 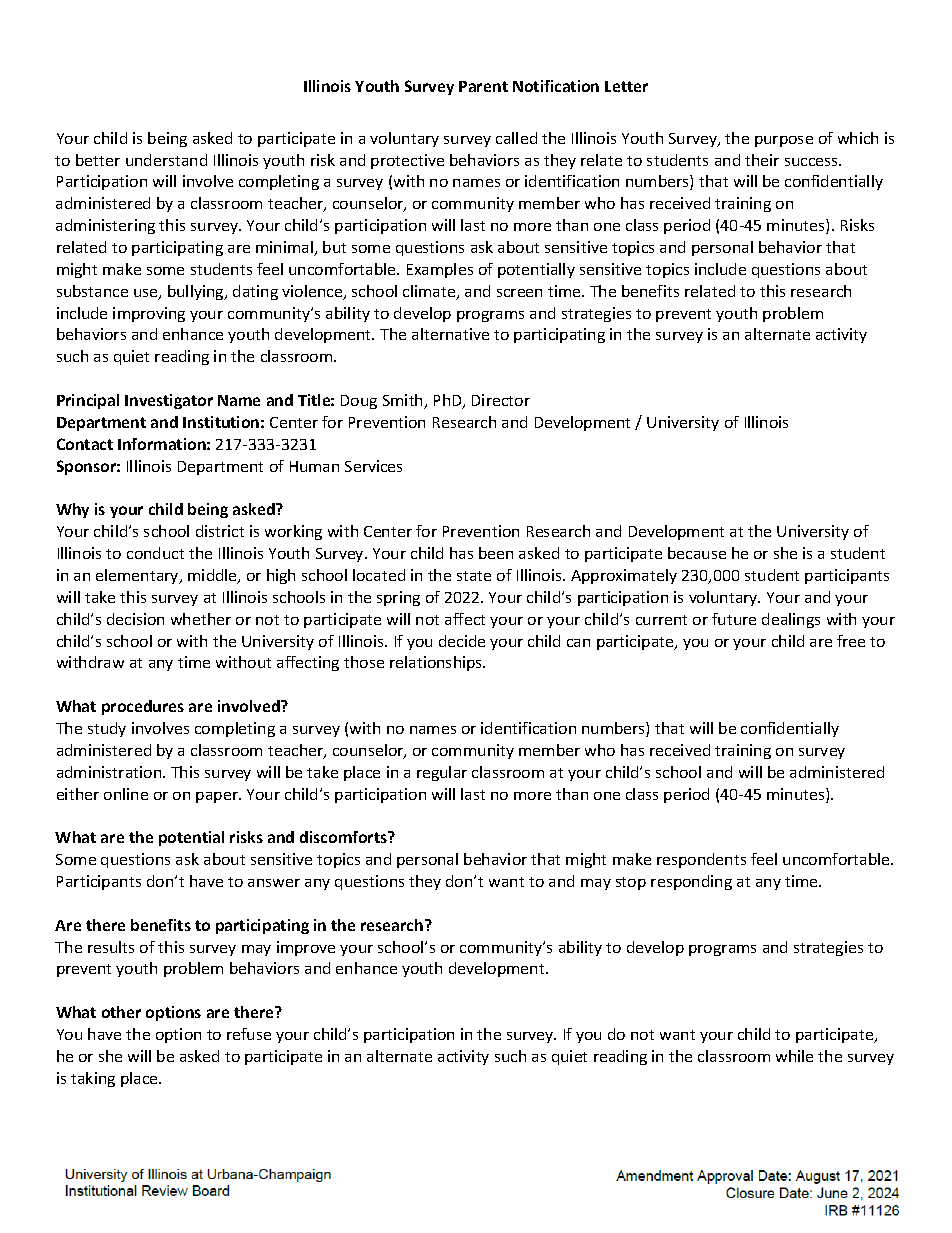 What do you see at coordinates (851, 641) in the screenshot?
I see `free` at bounding box center [851, 641].
